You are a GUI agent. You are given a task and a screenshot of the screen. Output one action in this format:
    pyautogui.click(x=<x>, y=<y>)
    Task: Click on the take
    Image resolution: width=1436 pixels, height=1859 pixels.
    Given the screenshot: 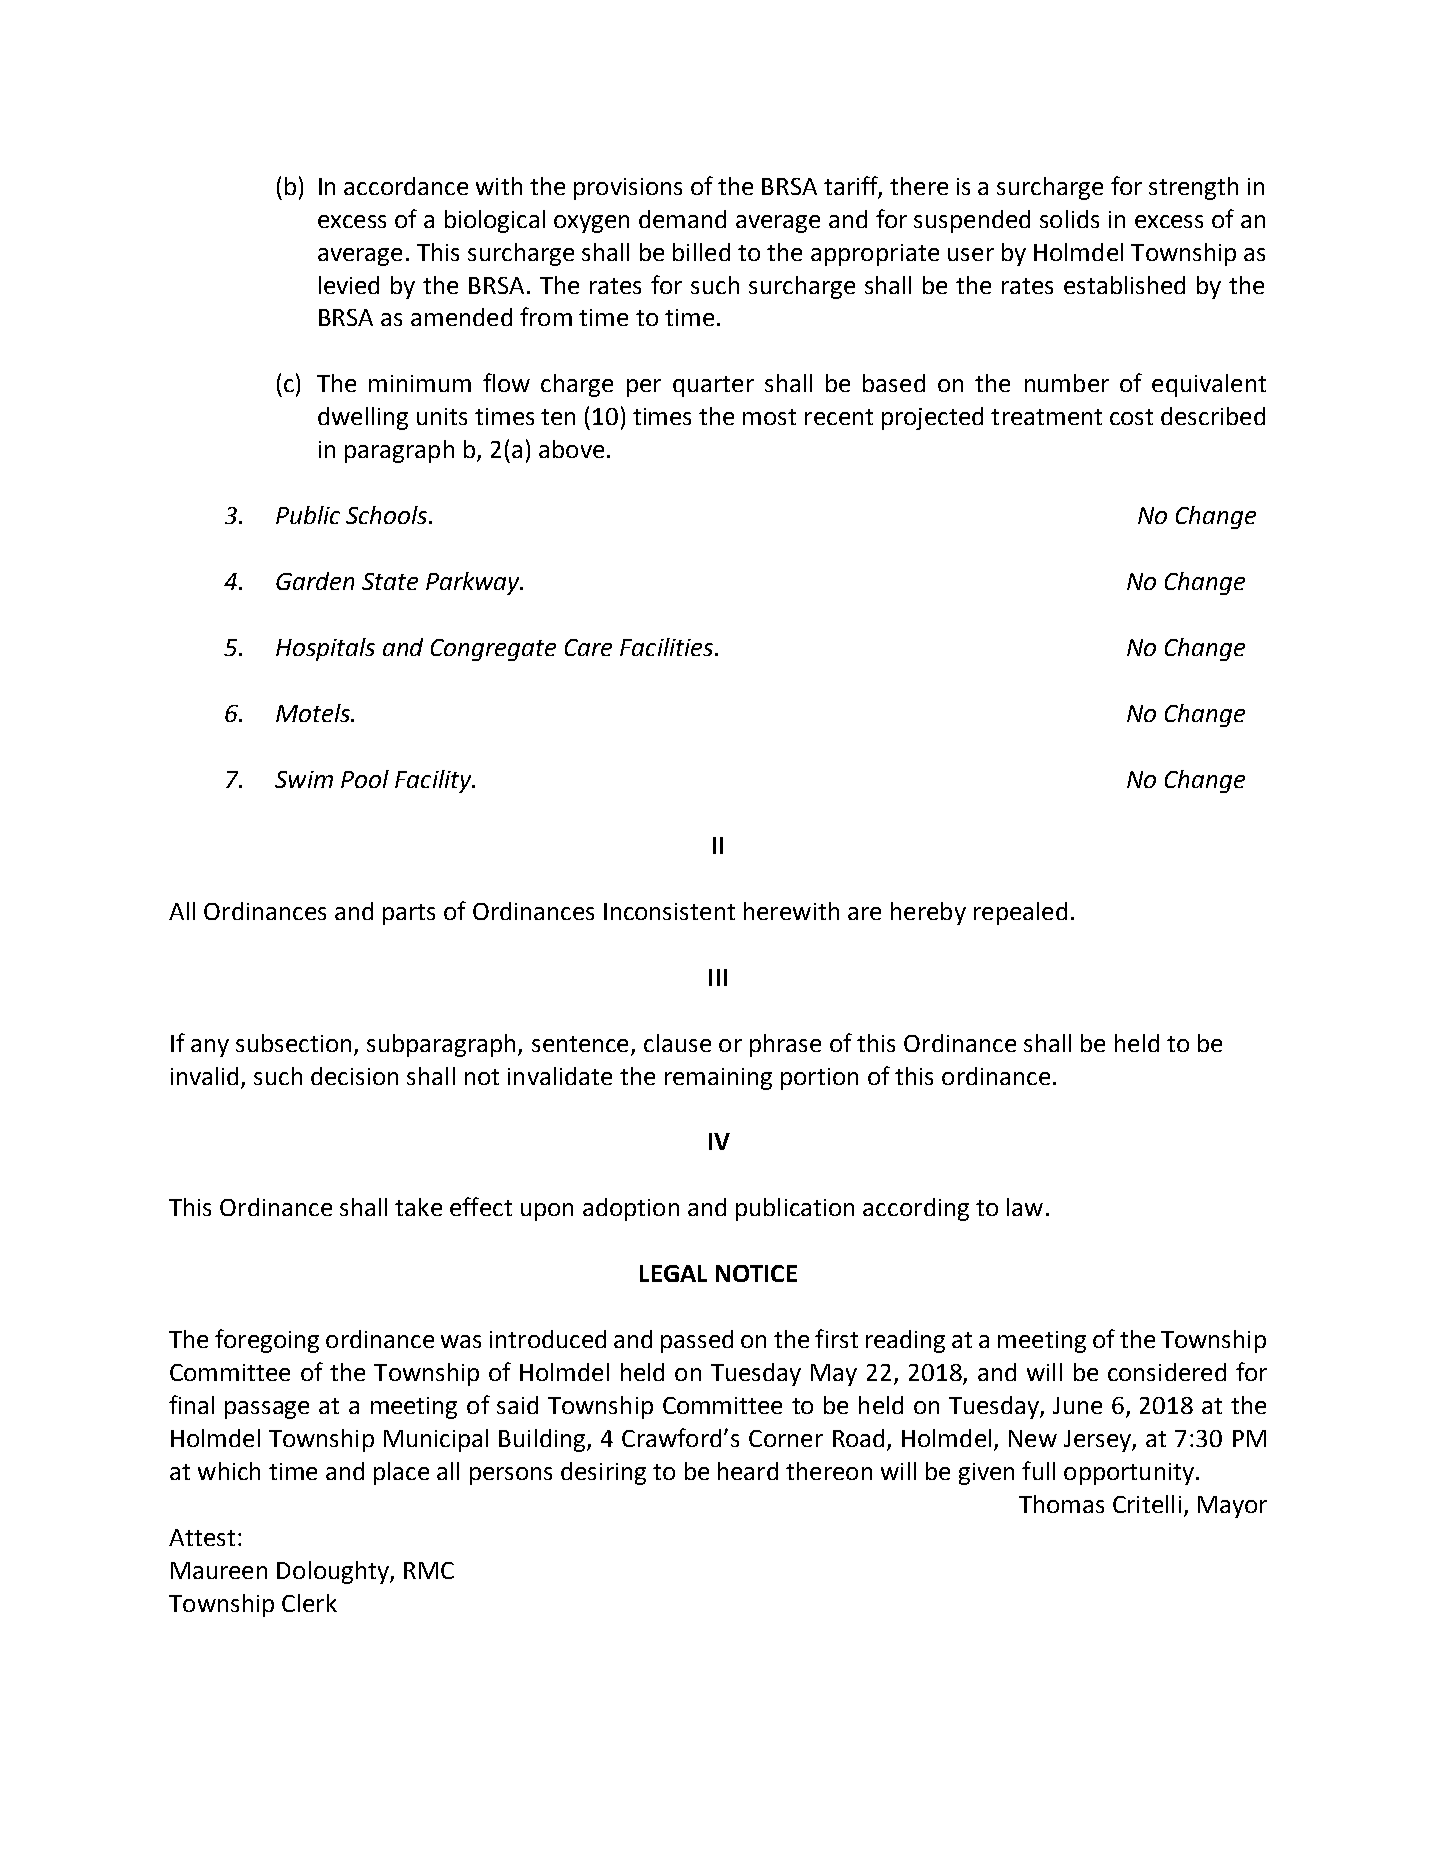 What is the action you would take?
    pyautogui.click(x=418, y=1207)
